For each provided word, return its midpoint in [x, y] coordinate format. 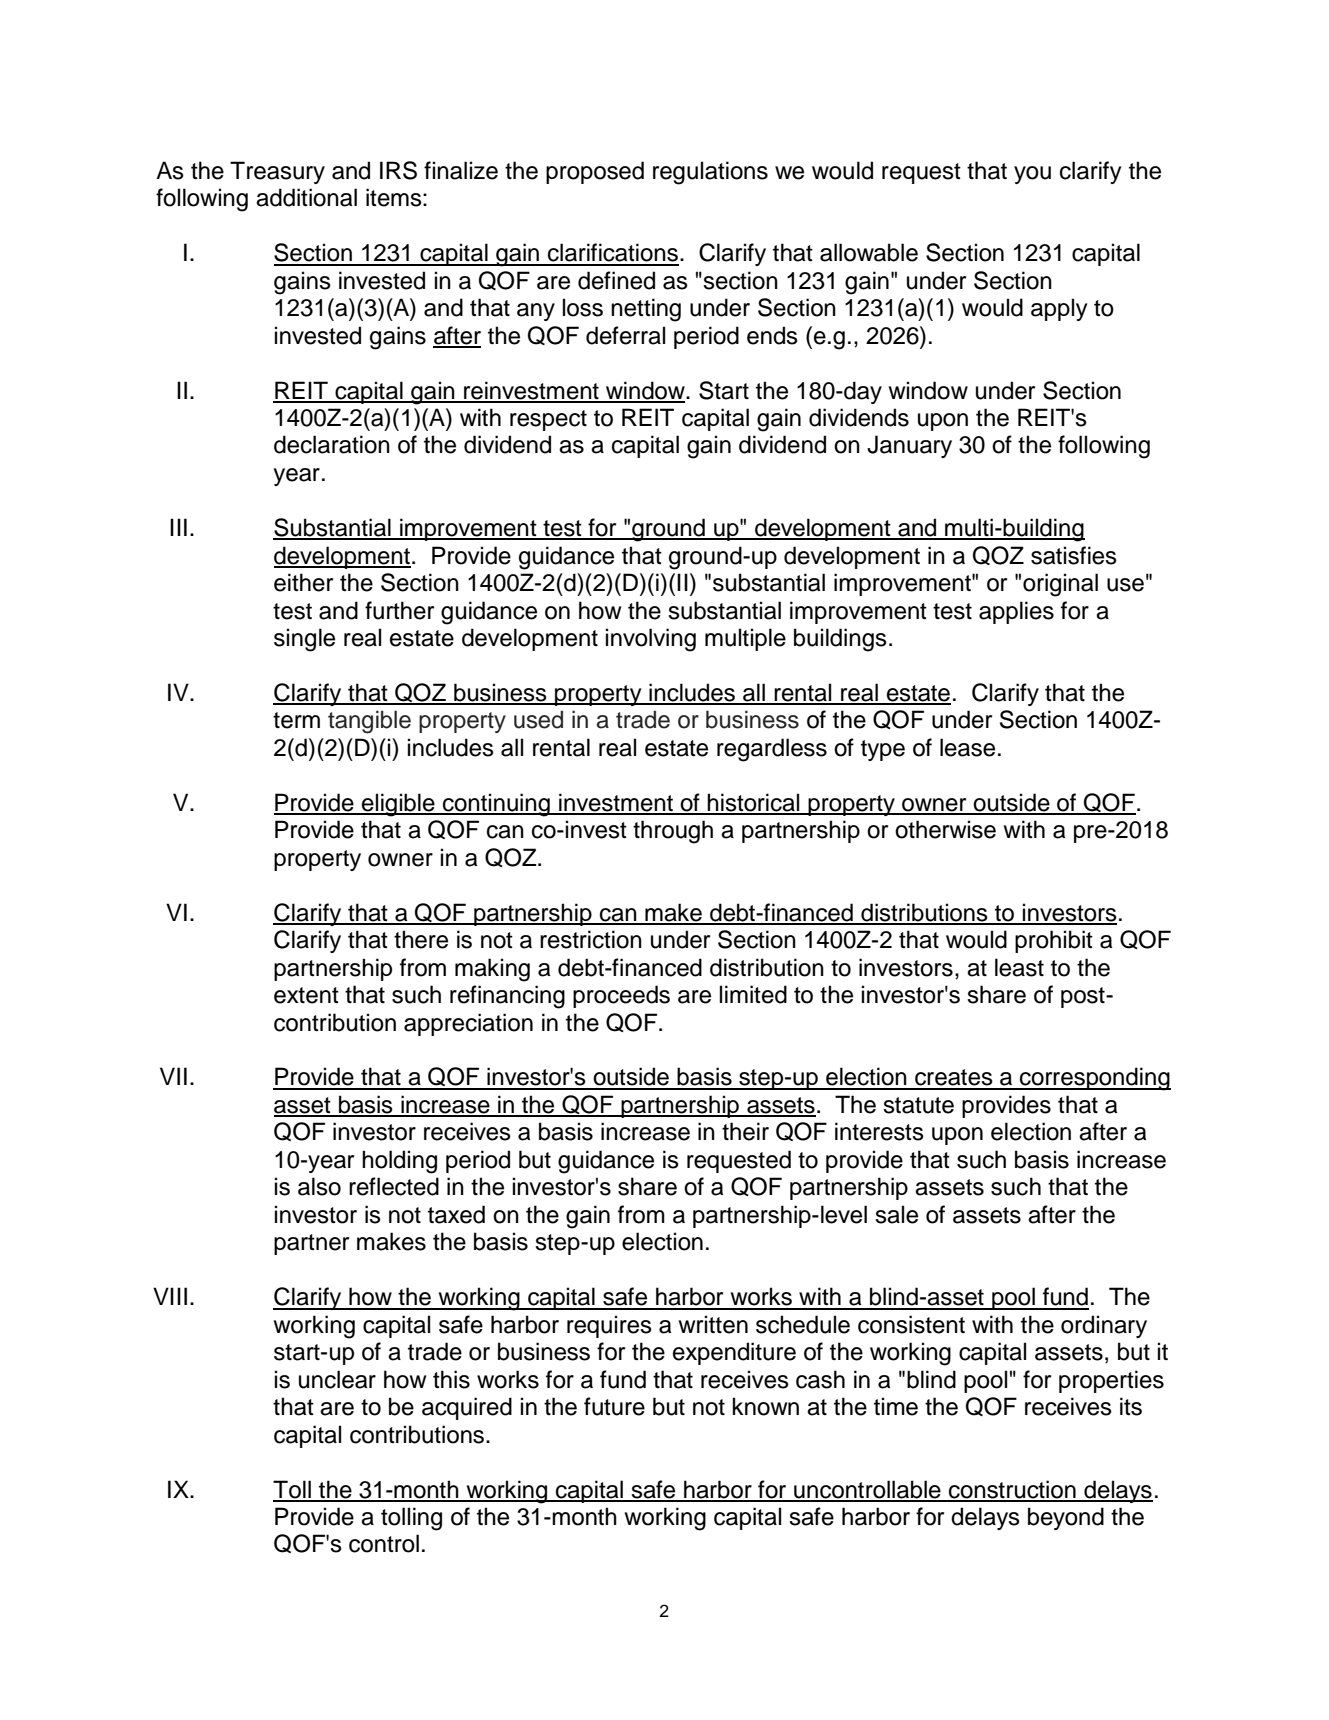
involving [651, 640]
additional [306, 197]
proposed [595, 172]
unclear [337, 1379]
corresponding [1094, 1079]
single [304, 640]
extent [306, 995]
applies [1016, 612]
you [1032, 175]
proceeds [621, 996]
